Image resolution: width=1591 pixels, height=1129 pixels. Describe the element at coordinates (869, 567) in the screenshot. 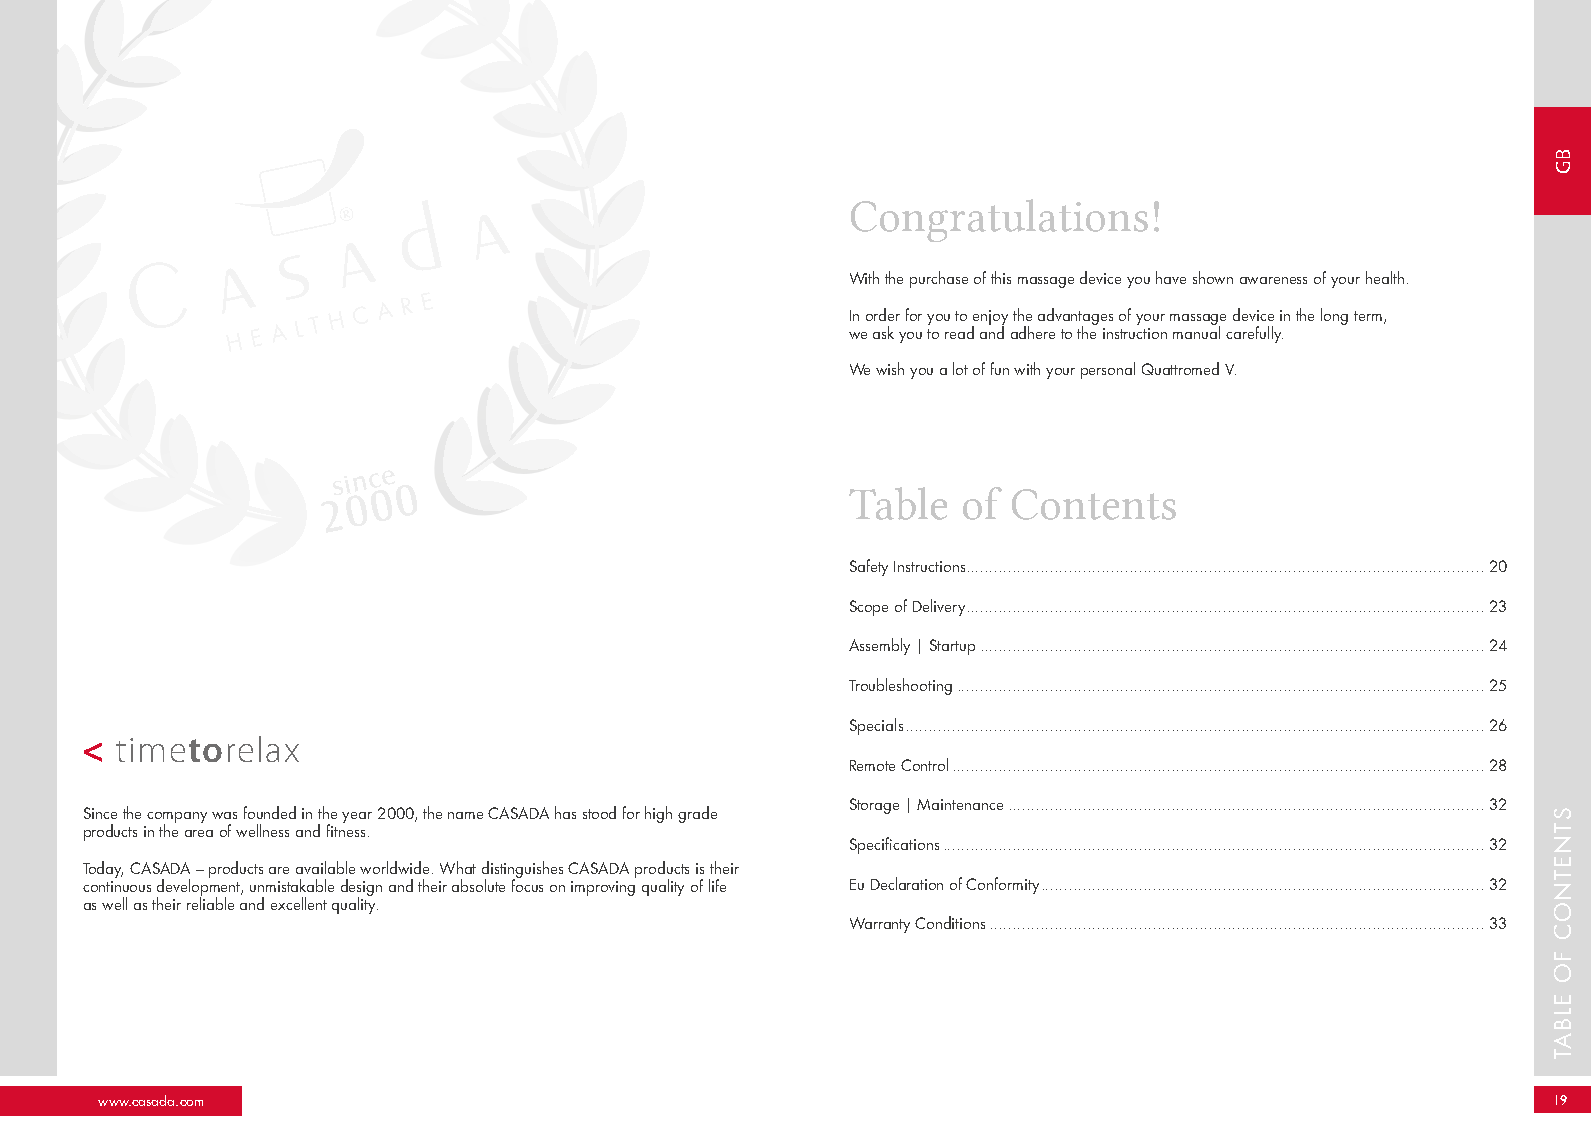

I see `Safety` at that location.
